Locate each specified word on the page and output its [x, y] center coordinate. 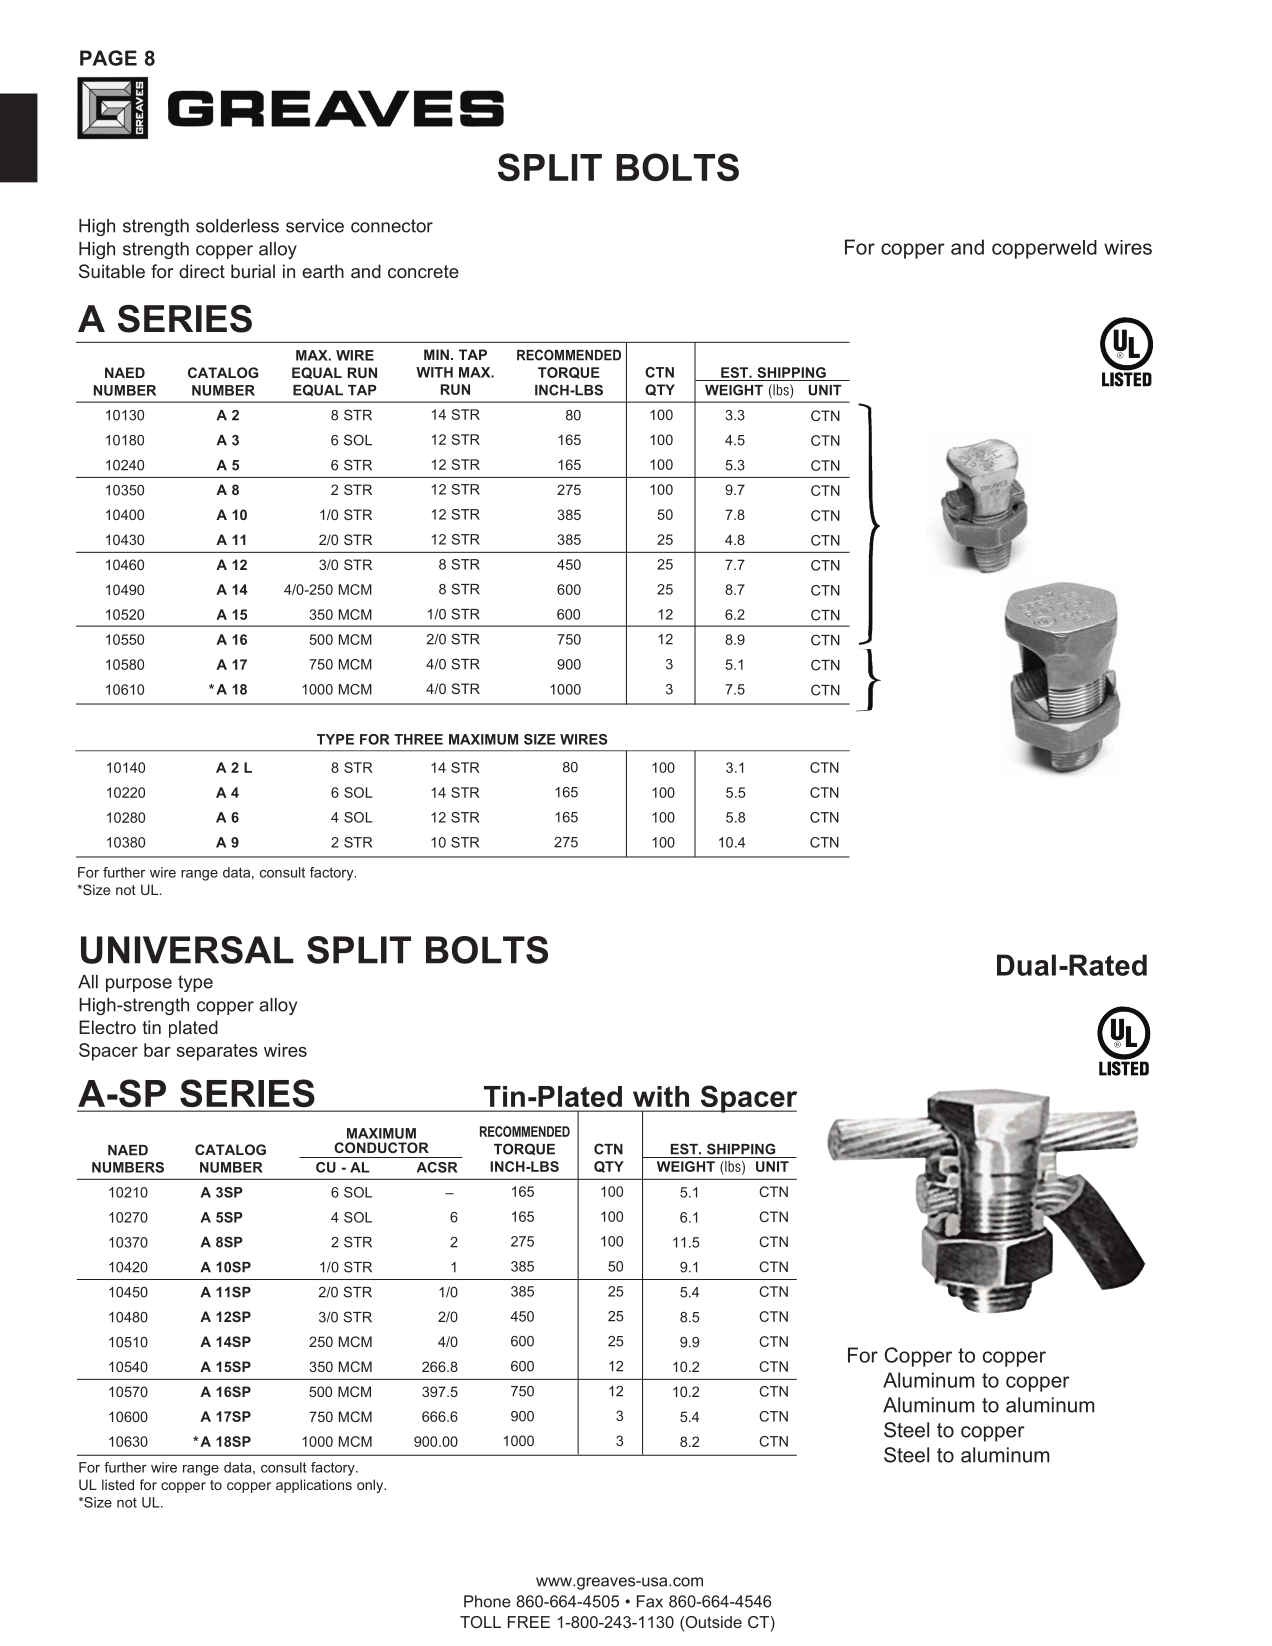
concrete [423, 271]
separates [217, 1052]
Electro [107, 1027]
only [371, 1486]
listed [118, 1484]
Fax [650, 1601]
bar [157, 1050]
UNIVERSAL [187, 950]
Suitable [112, 271]
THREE [418, 739]
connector [392, 226]
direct [202, 271]
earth [323, 271]
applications [314, 1486]
